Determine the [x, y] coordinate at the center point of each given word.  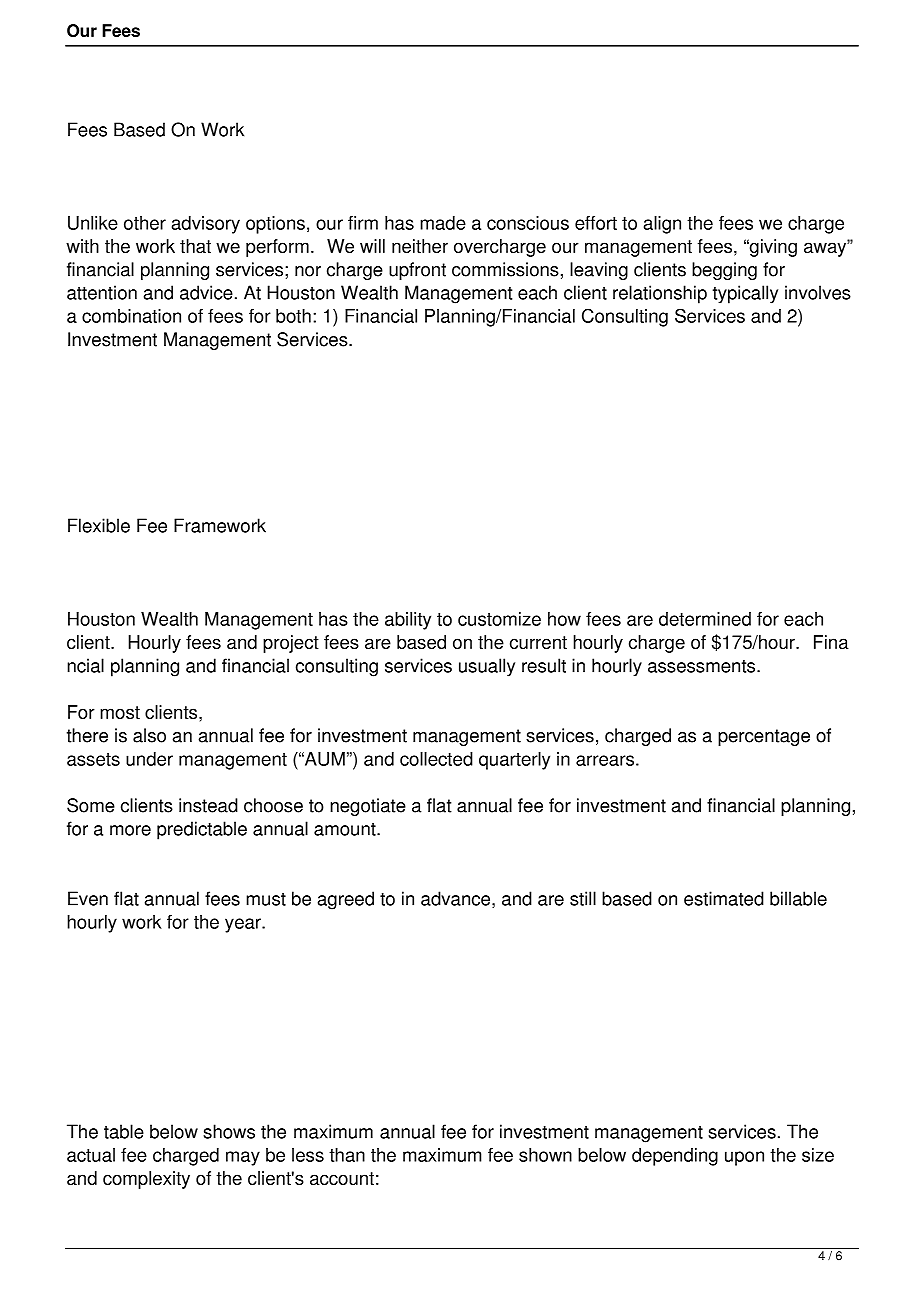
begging [724, 271]
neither [420, 246]
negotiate [368, 807]
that [195, 246]
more [130, 830]
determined [705, 619]
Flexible [99, 525]
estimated [724, 898]
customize [499, 619]
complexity [146, 1180]
